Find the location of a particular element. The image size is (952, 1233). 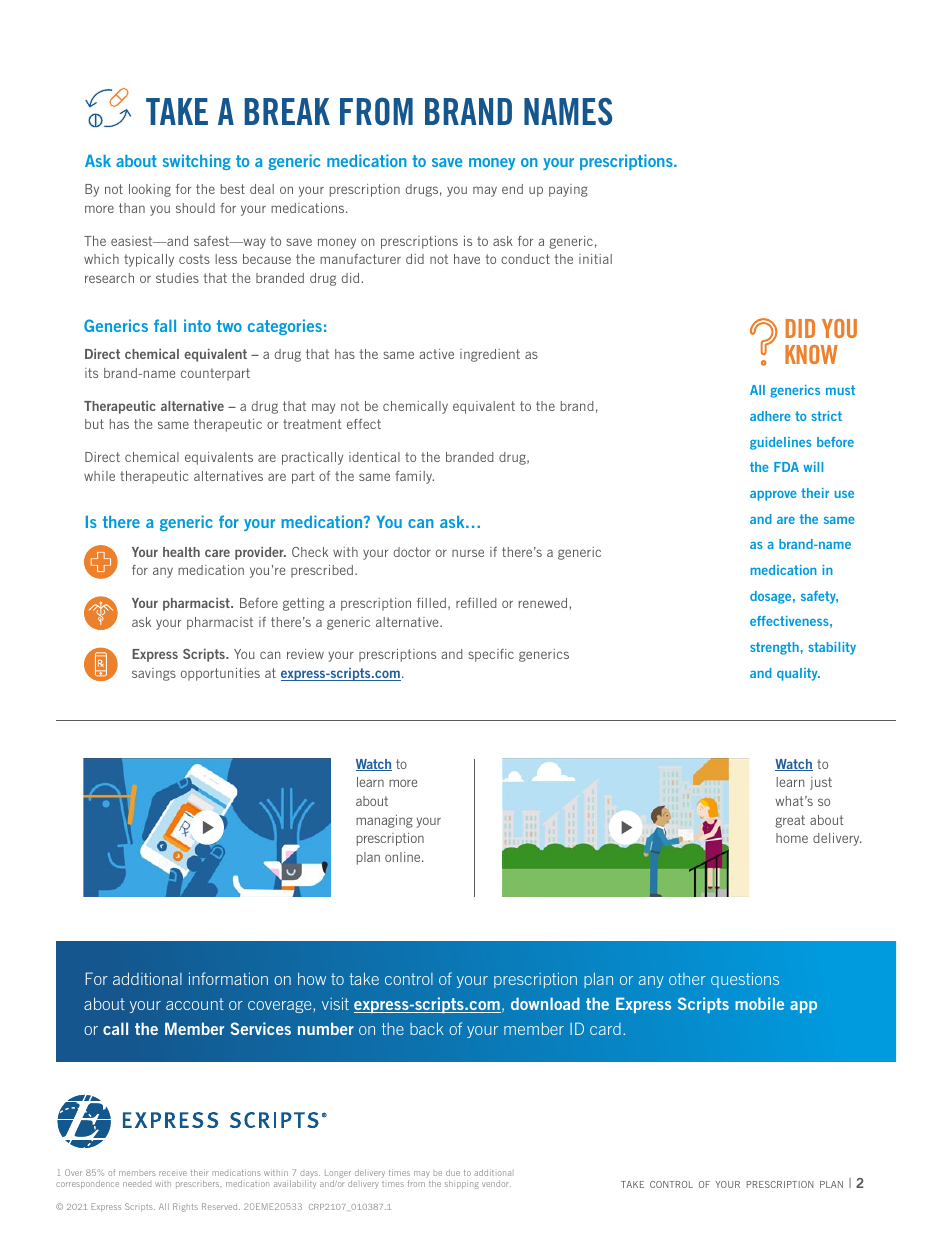

family is located at coordinates (414, 477).
